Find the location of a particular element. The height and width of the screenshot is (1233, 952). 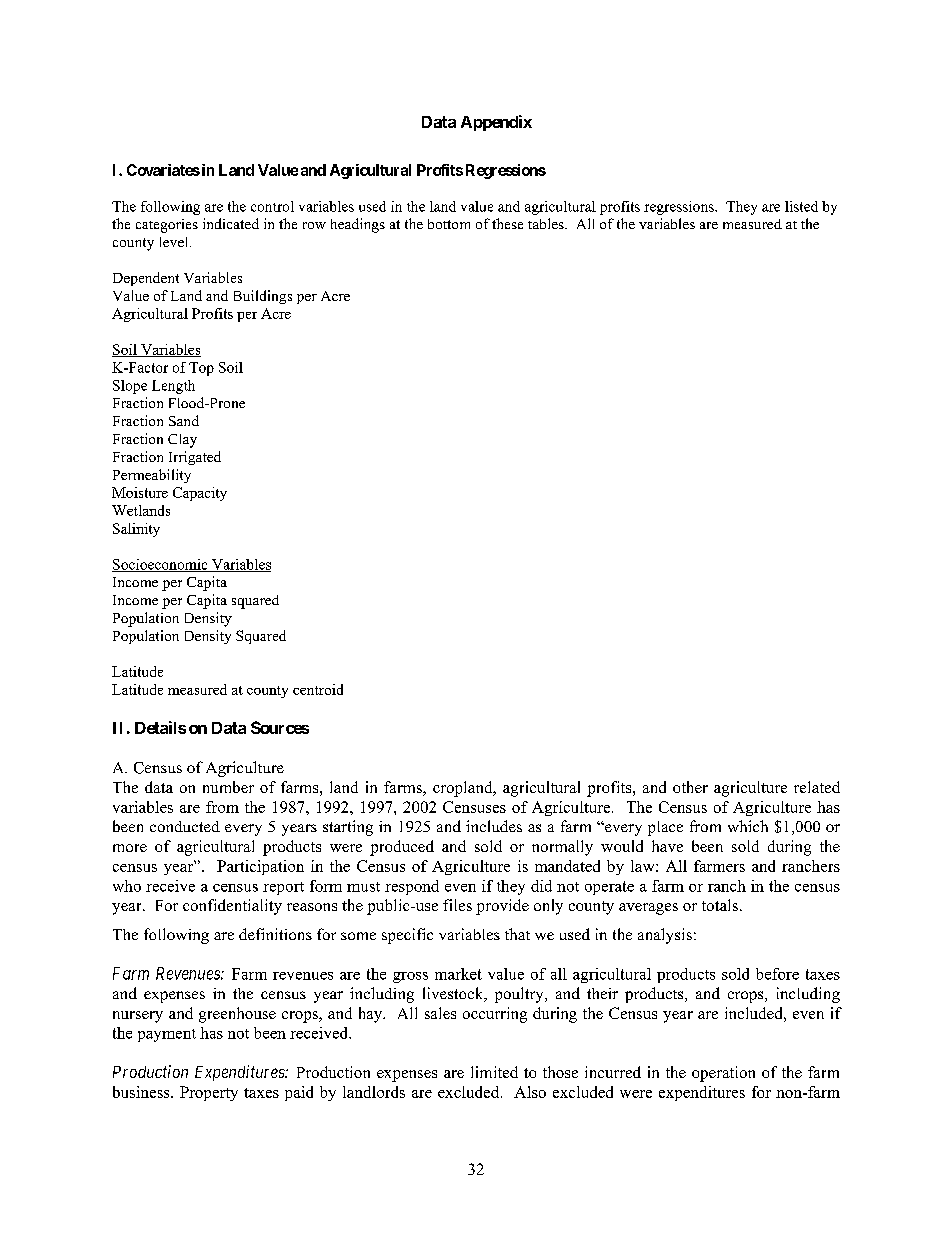

Irrigated is located at coordinates (195, 458).
